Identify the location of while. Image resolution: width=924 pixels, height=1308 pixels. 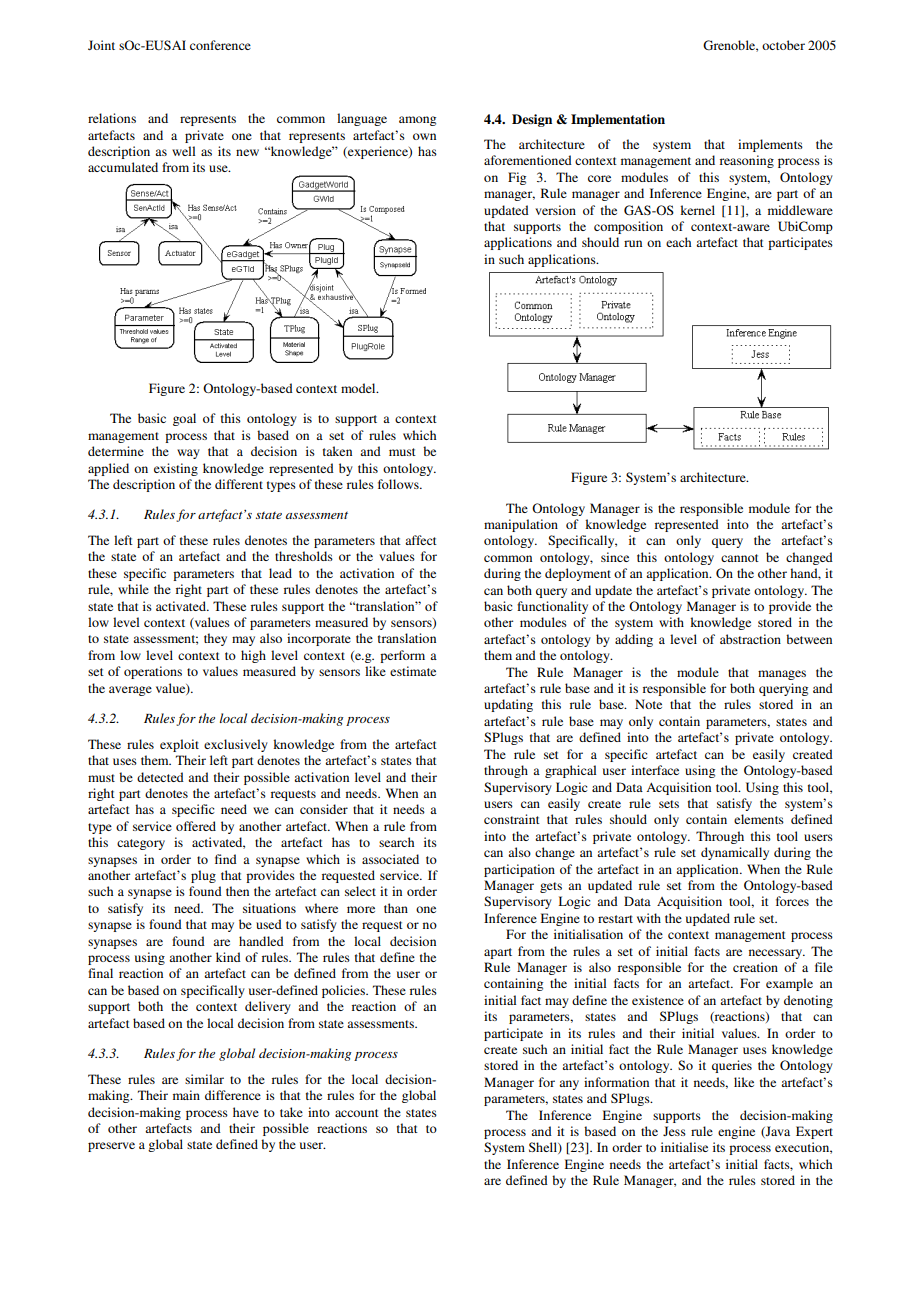
(133, 589).
